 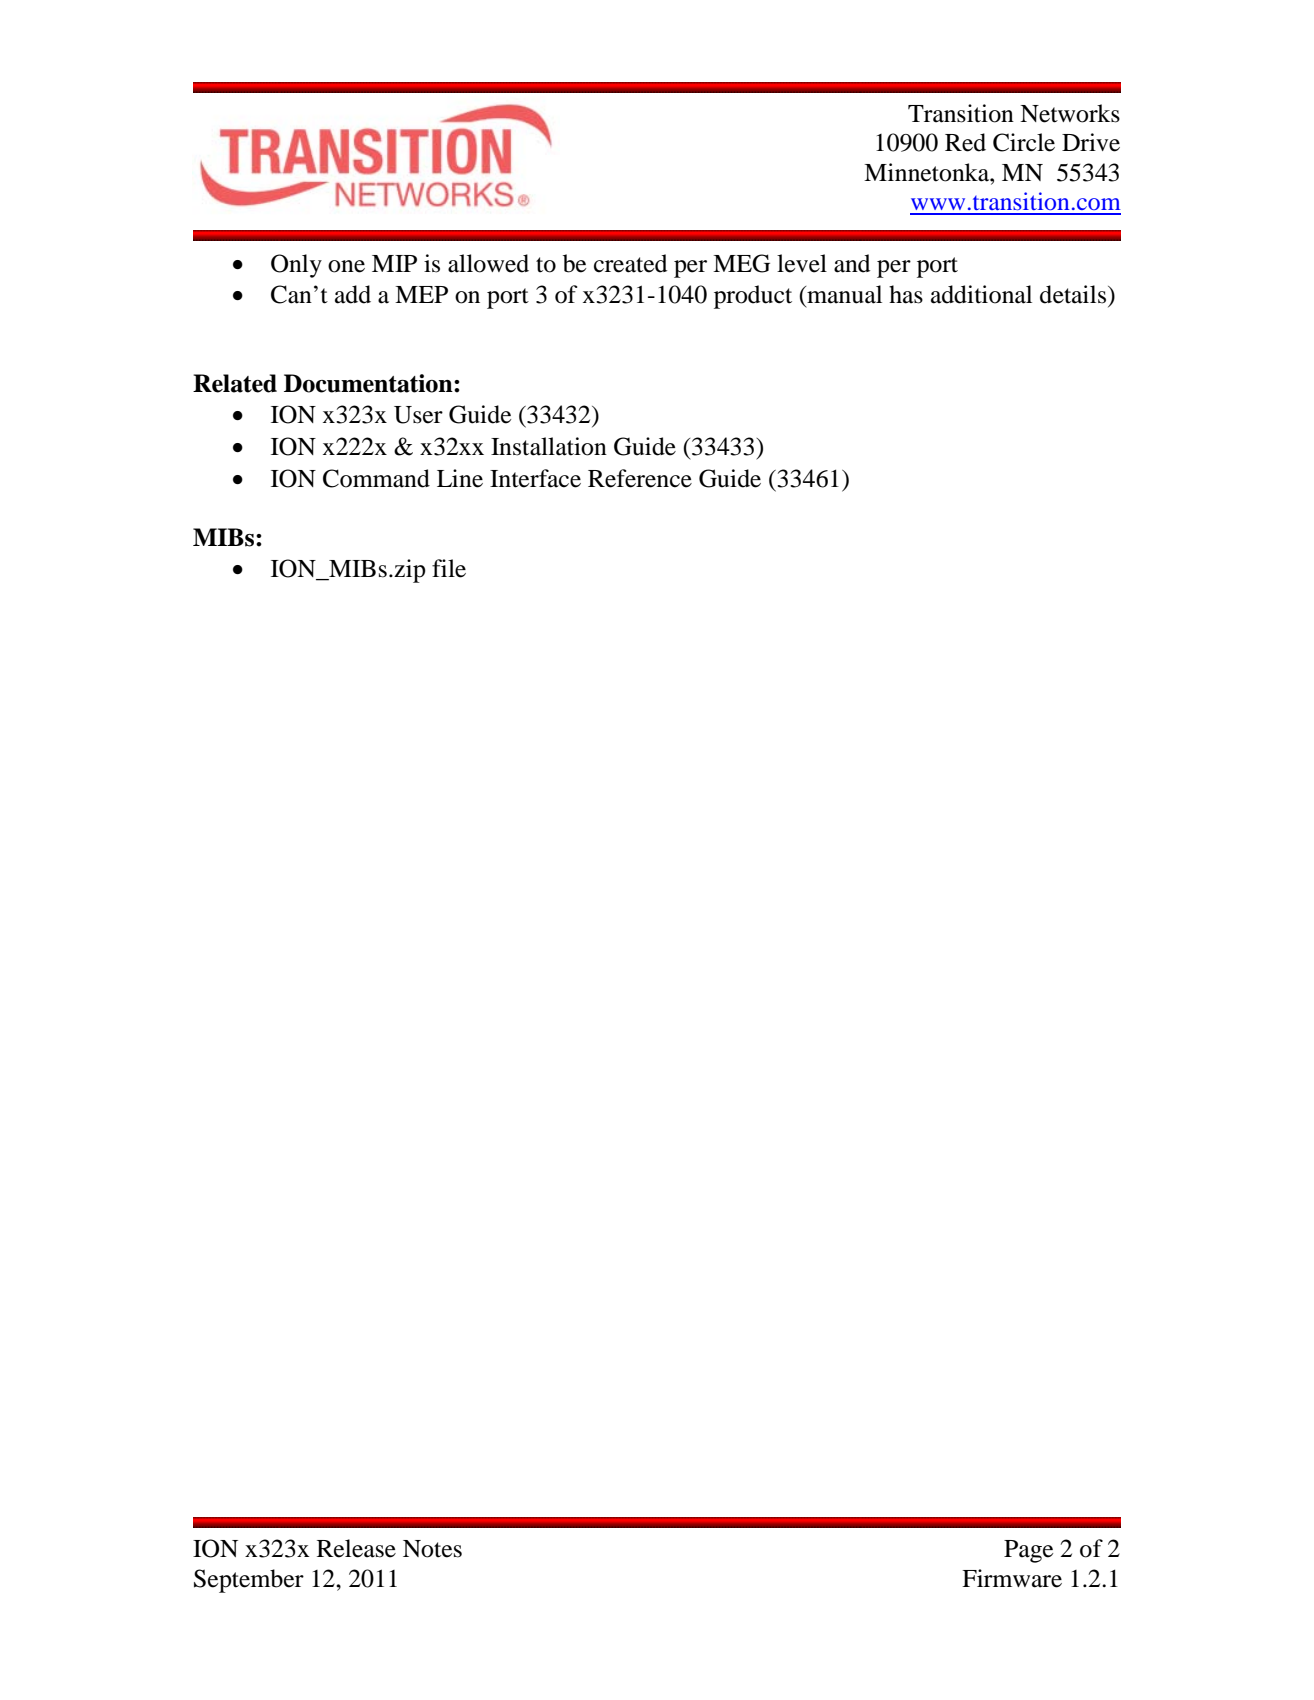 What do you see at coordinates (640, 478) in the document?
I see `Reference` at bounding box center [640, 478].
